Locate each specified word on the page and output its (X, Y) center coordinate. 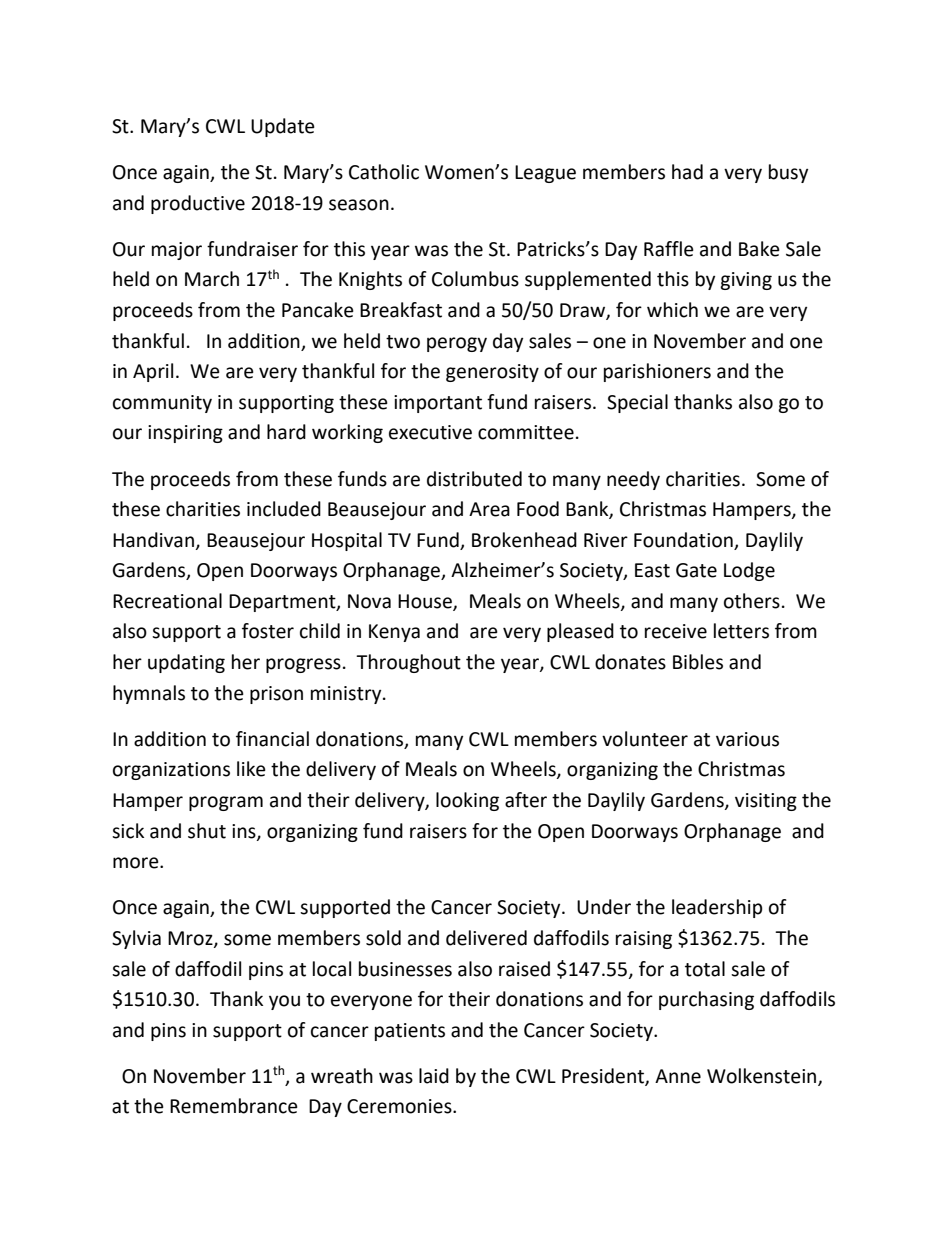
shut (207, 831)
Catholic (384, 172)
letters (741, 631)
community (162, 404)
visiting (766, 802)
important (438, 404)
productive (198, 204)
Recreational (167, 601)
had (687, 172)
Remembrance (234, 1106)
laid (434, 1076)
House (426, 602)
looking (467, 801)
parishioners (657, 372)
